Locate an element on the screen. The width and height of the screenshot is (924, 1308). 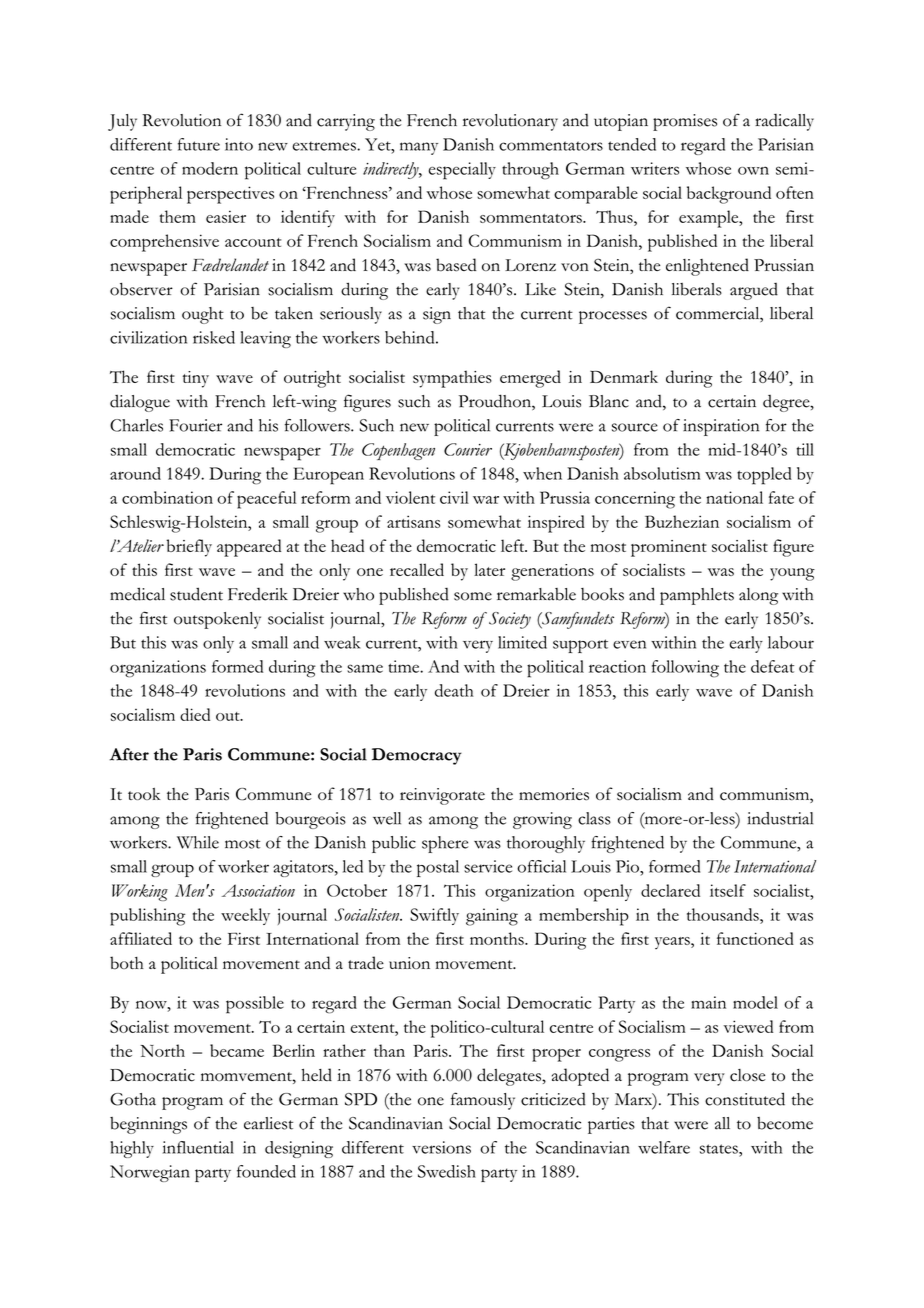
tiny is located at coordinates (196, 379).
